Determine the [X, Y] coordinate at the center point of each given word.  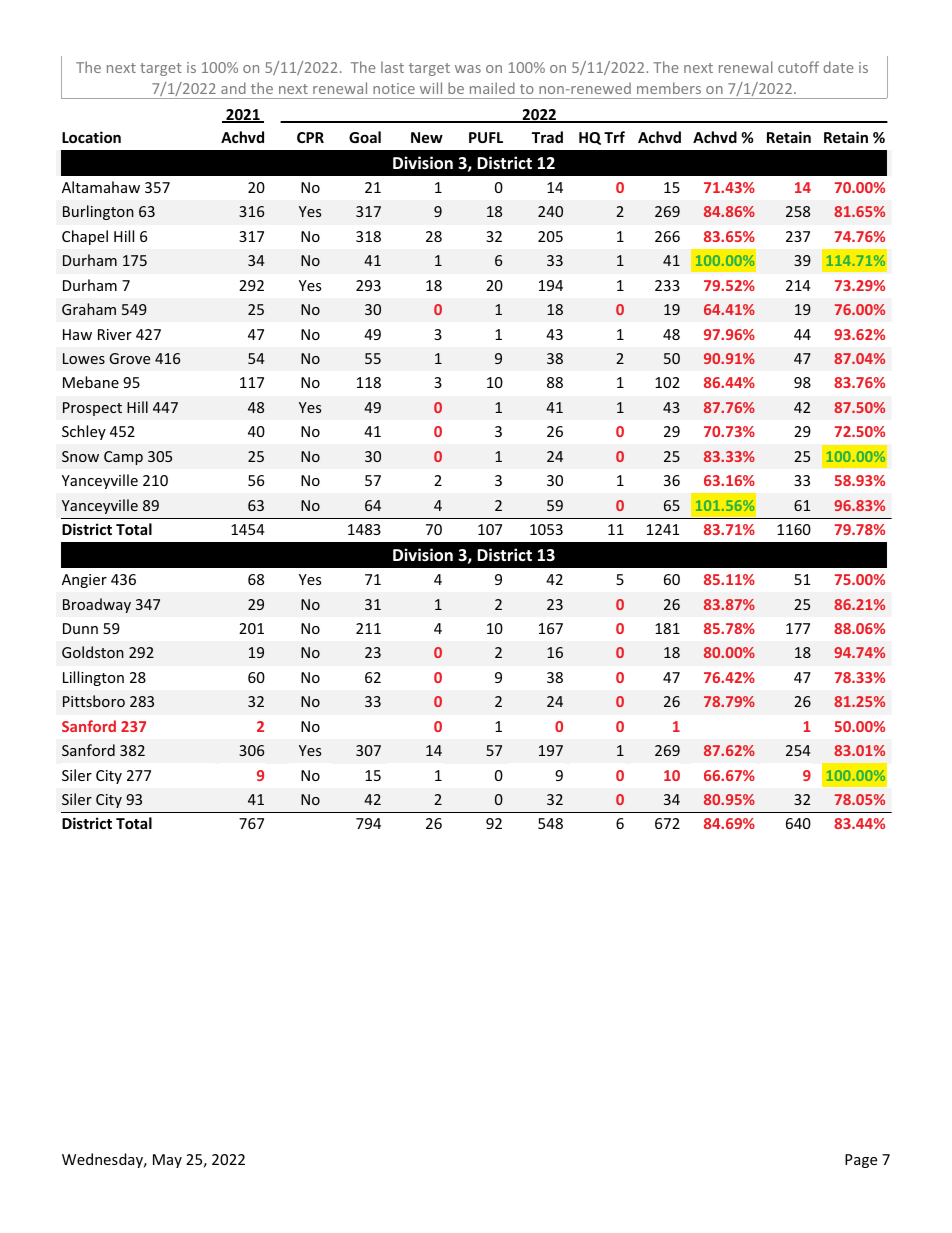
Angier [84, 581]
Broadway [97, 605]
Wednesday [104, 1160]
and [233, 88]
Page [861, 1161]
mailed [492, 88]
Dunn [80, 628]
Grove [129, 358]
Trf [614, 137]
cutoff [798, 67]
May [167, 1161]
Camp [123, 458]
